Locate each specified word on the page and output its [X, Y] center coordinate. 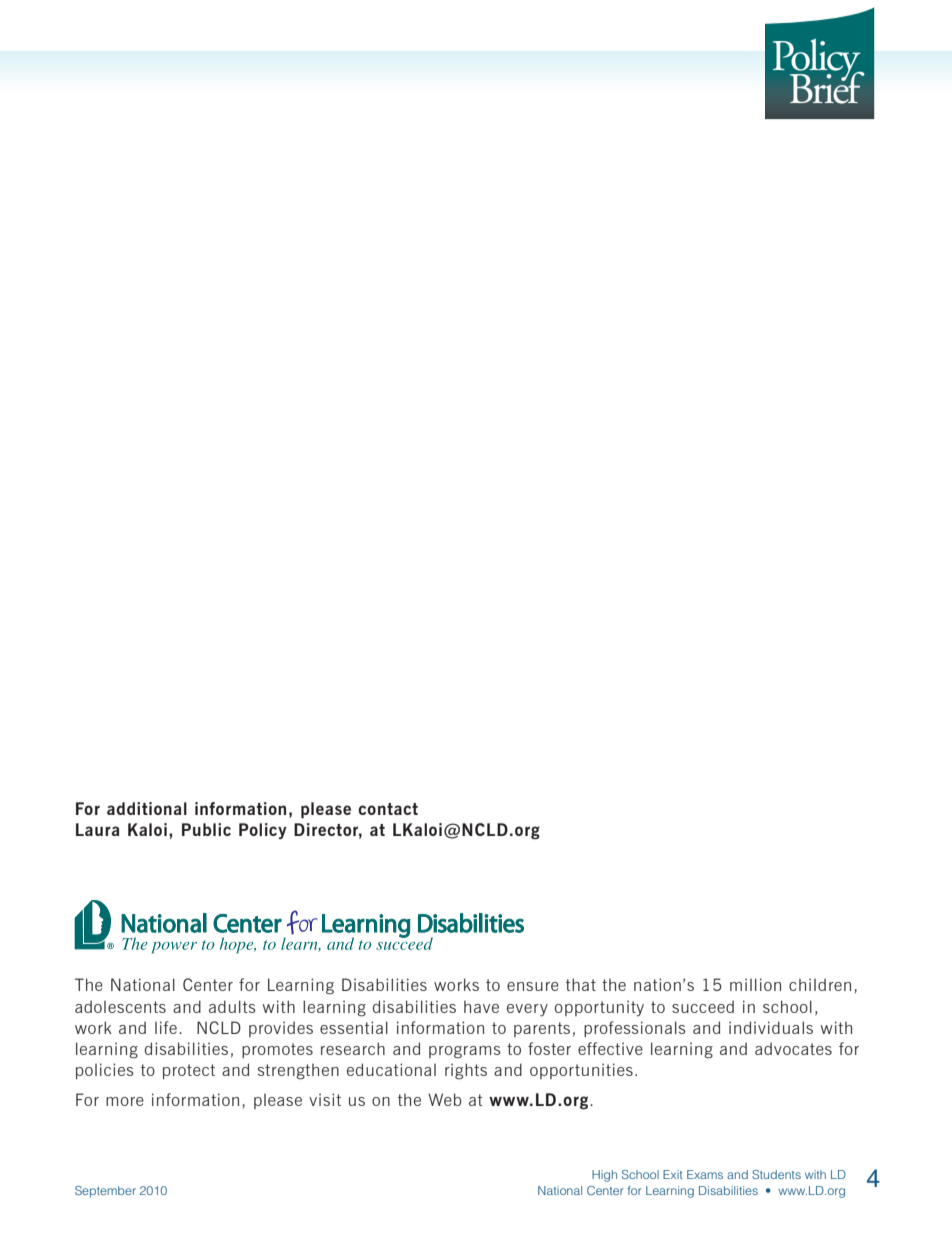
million [755, 984]
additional [147, 808]
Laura [97, 829]
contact [388, 809]
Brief [827, 86]
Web [444, 1099]
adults [232, 1006]
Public [206, 829]
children [820, 984]
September [105, 1192]
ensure [533, 986]
